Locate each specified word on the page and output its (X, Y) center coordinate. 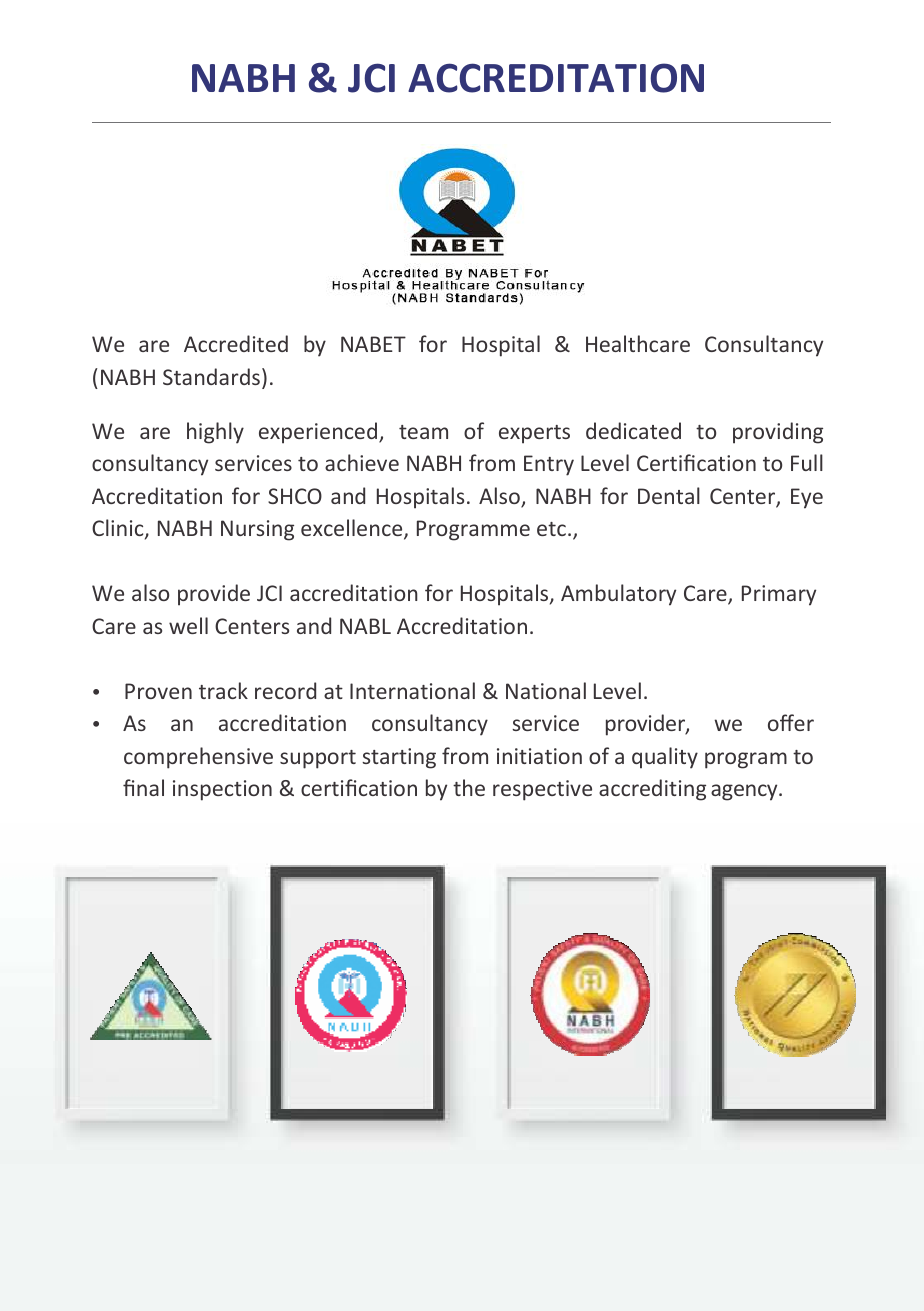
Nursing (257, 530)
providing (778, 433)
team (423, 432)
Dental (669, 495)
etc (551, 529)
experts (534, 434)
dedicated (633, 430)
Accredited (236, 343)
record (285, 690)
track (223, 690)
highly (215, 433)
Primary (779, 595)
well (188, 625)
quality (665, 758)
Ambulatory (618, 595)
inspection (222, 790)
